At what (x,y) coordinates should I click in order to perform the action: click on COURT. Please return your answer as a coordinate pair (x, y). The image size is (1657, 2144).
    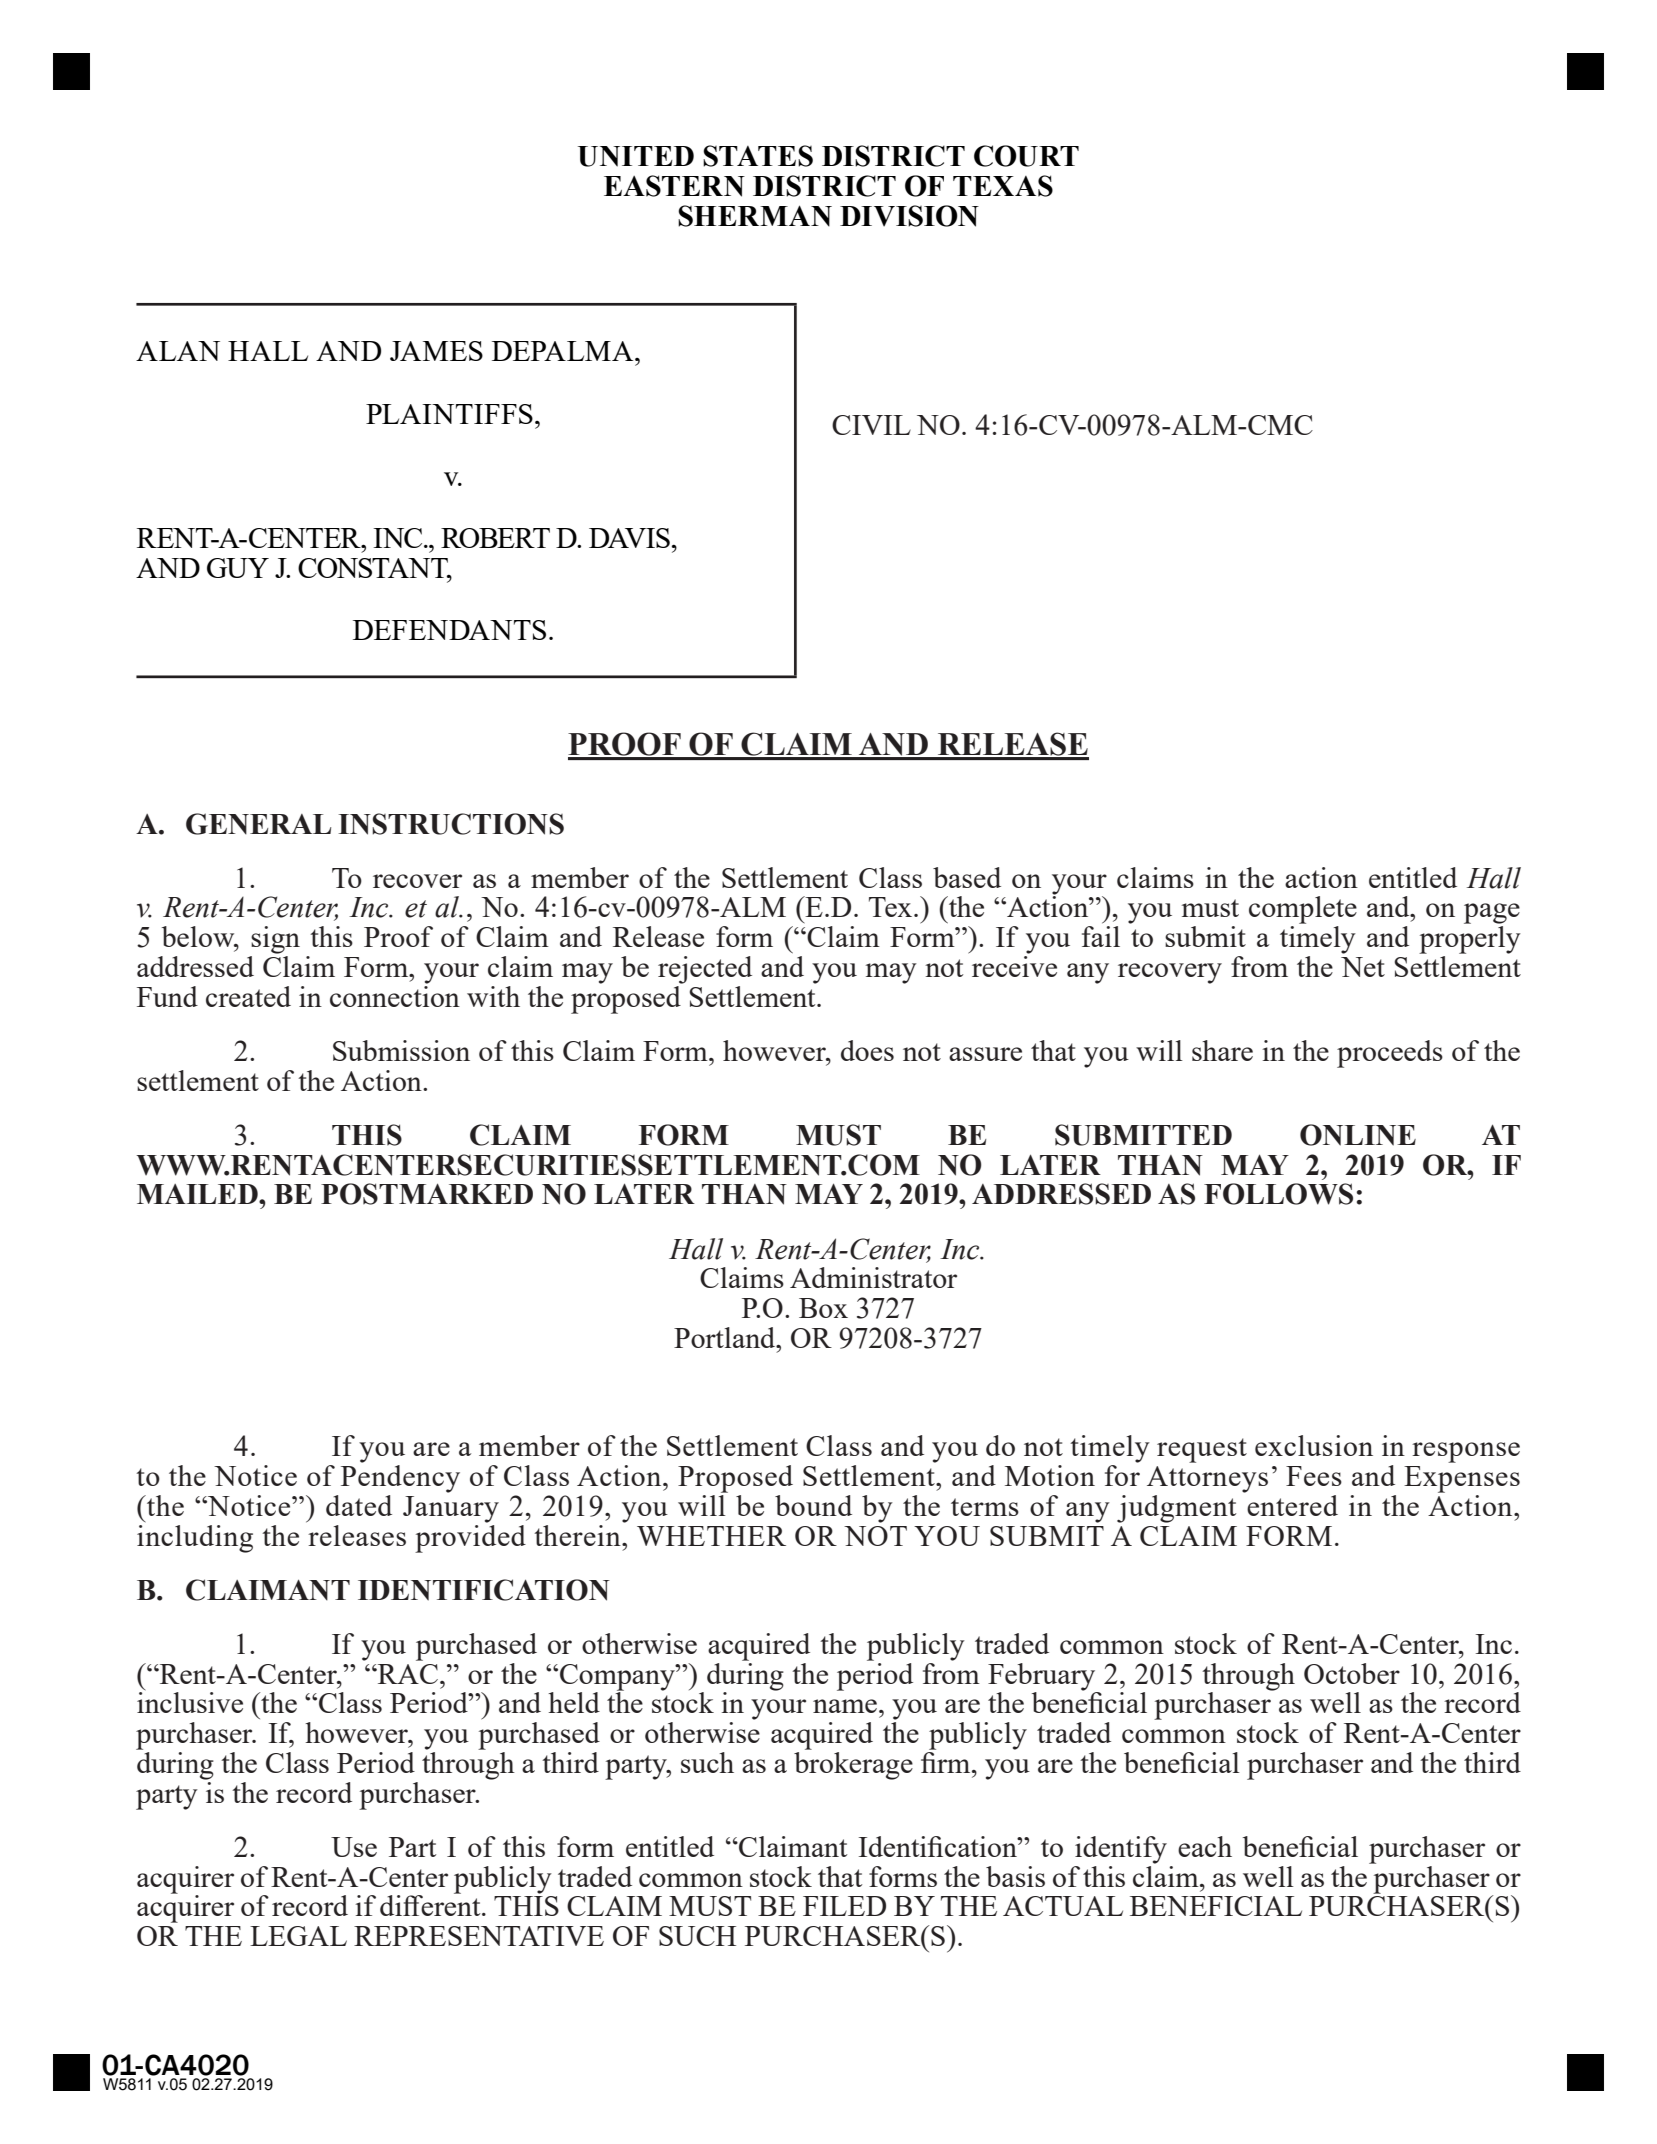
    Looking at the image, I should click on (1026, 156).
